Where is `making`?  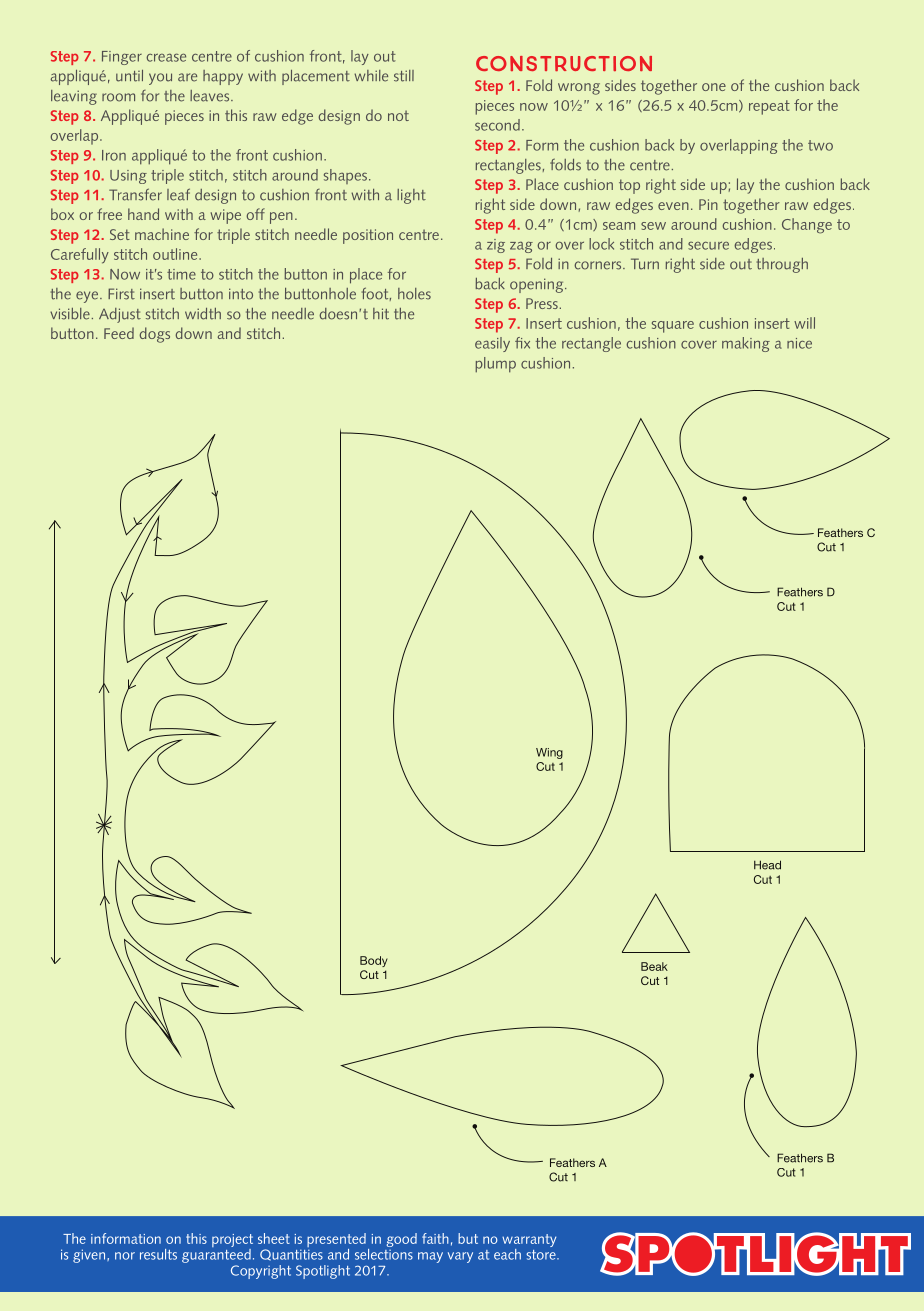
making is located at coordinates (746, 344).
